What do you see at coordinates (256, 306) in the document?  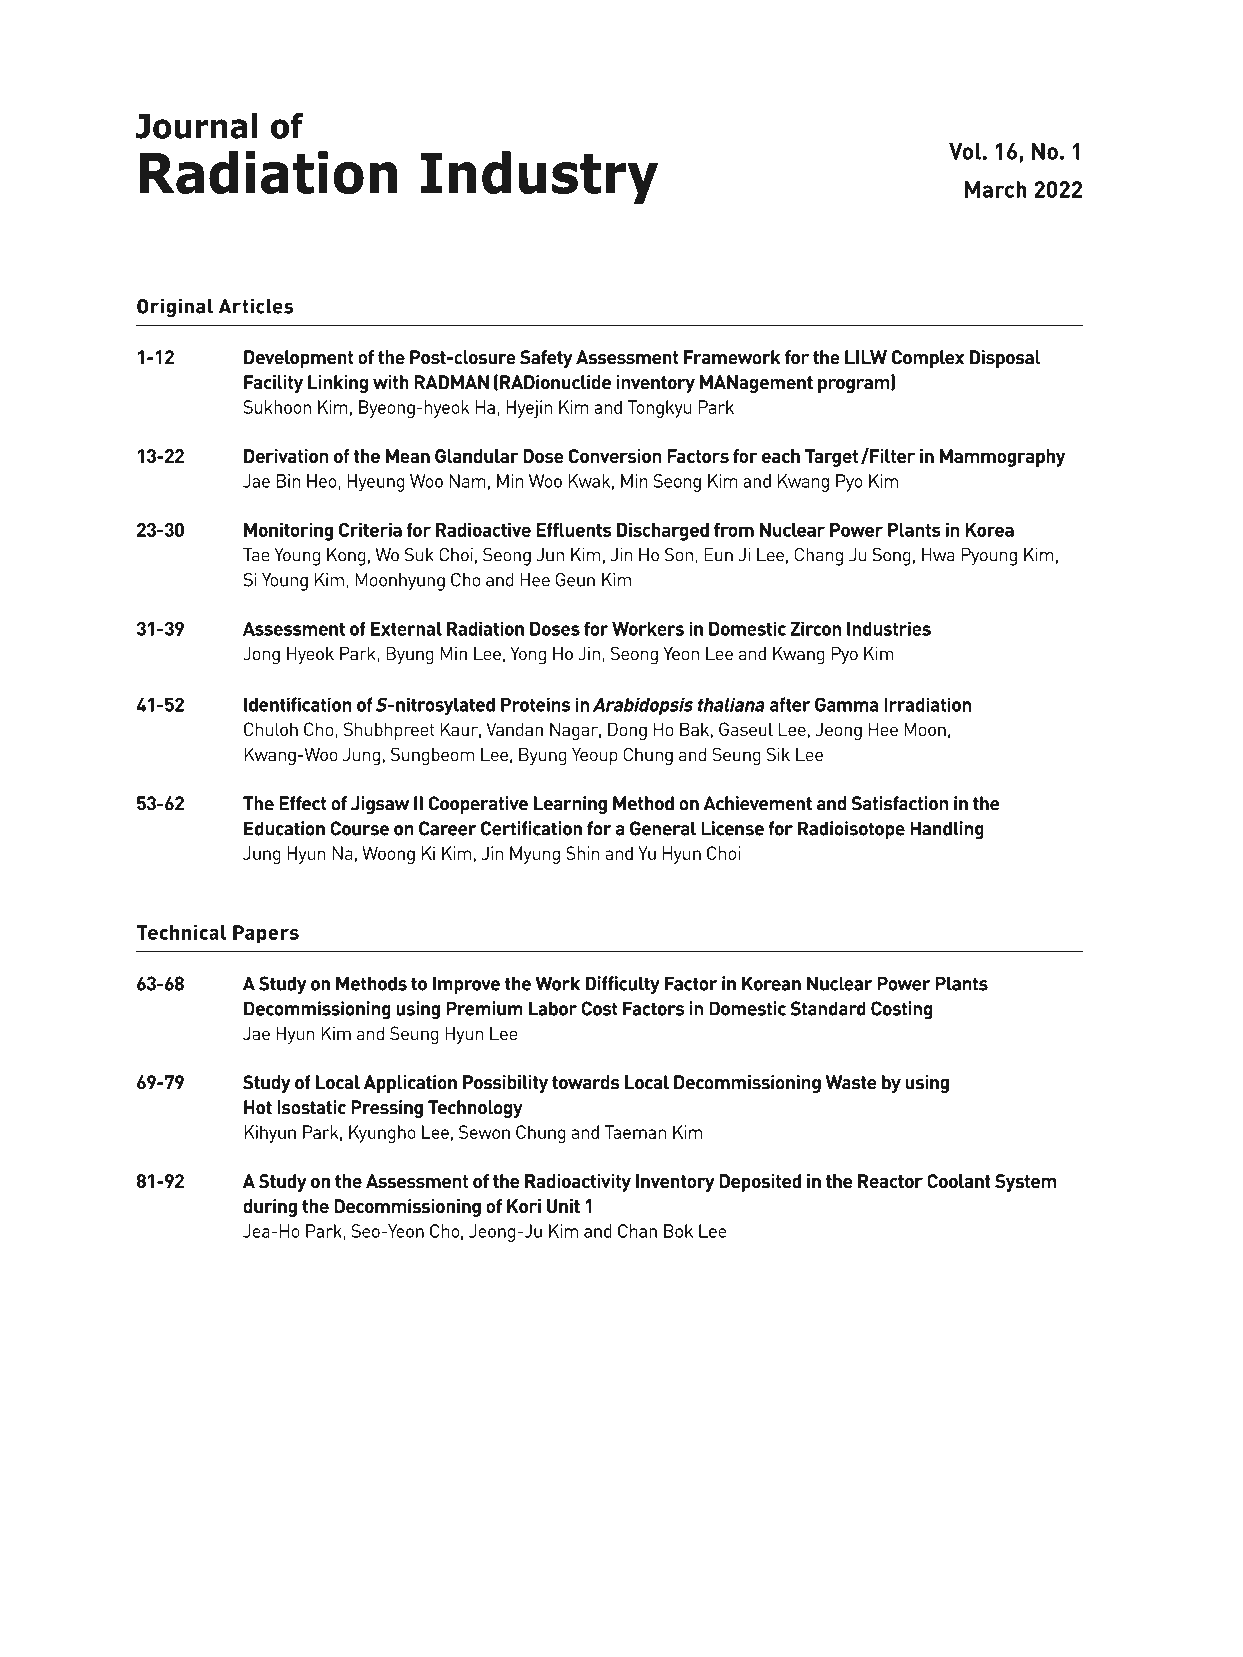 I see `Articles` at bounding box center [256, 306].
